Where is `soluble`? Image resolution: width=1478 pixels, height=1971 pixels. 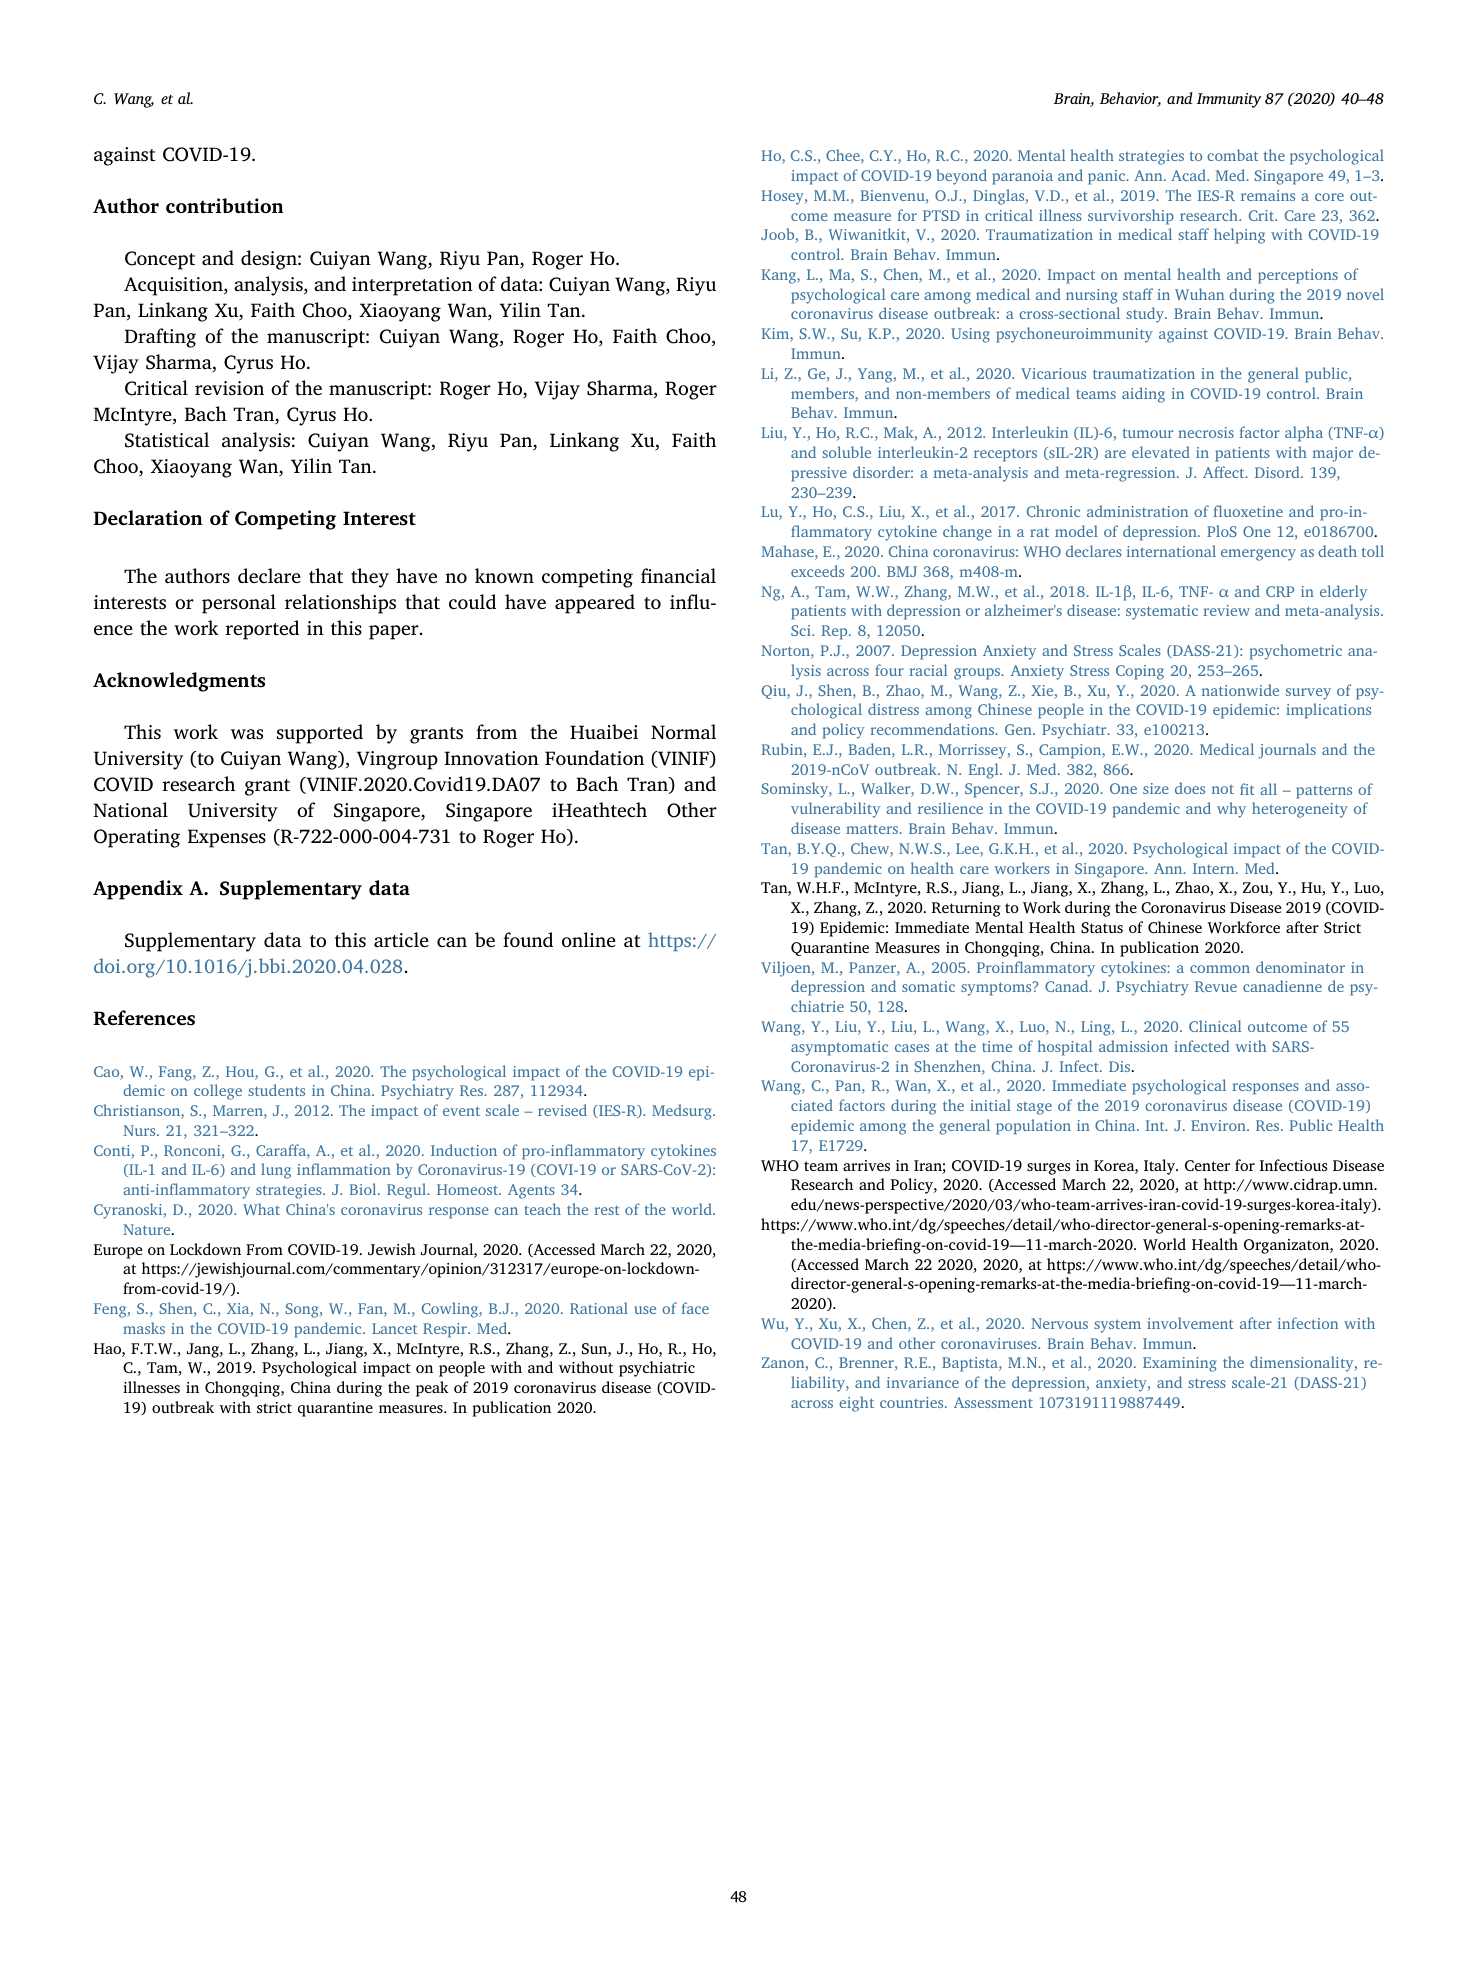
soluble is located at coordinates (846, 452).
